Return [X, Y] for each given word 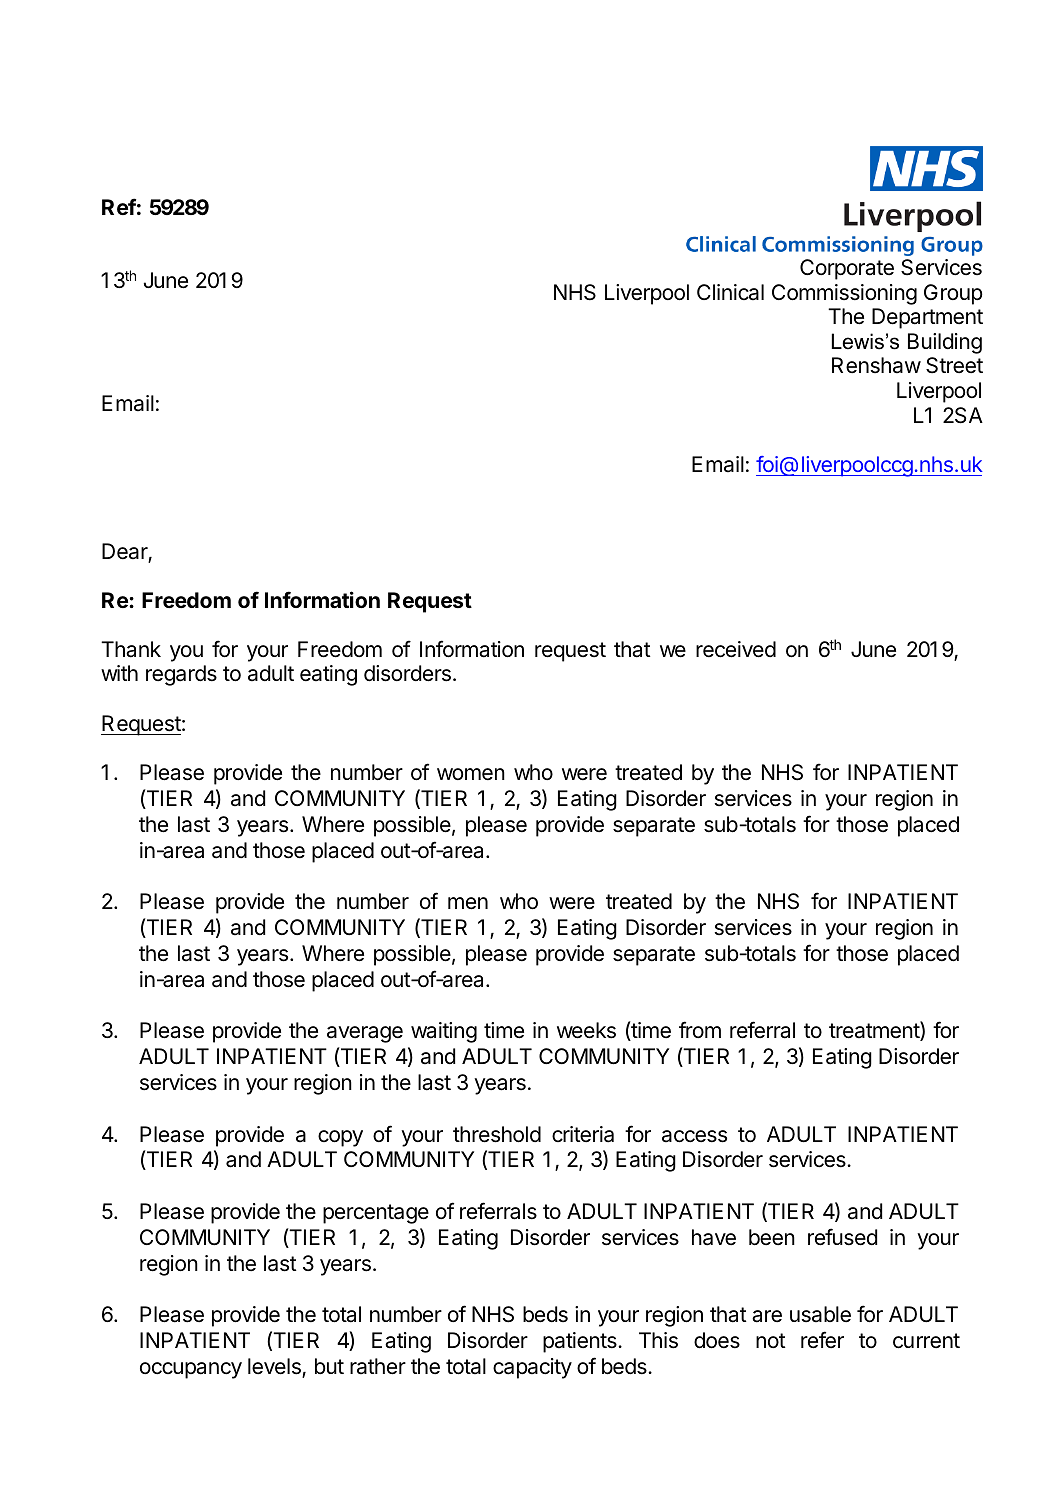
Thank [131, 649]
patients [581, 1342]
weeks [586, 1030]
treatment [875, 1031]
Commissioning [844, 294]
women [471, 774]
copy [340, 1138]
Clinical [730, 292]
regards [181, 675]
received [736, 649]
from [700, 1029]
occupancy [191, 1370]
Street [954, 365]
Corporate [847, 269]
